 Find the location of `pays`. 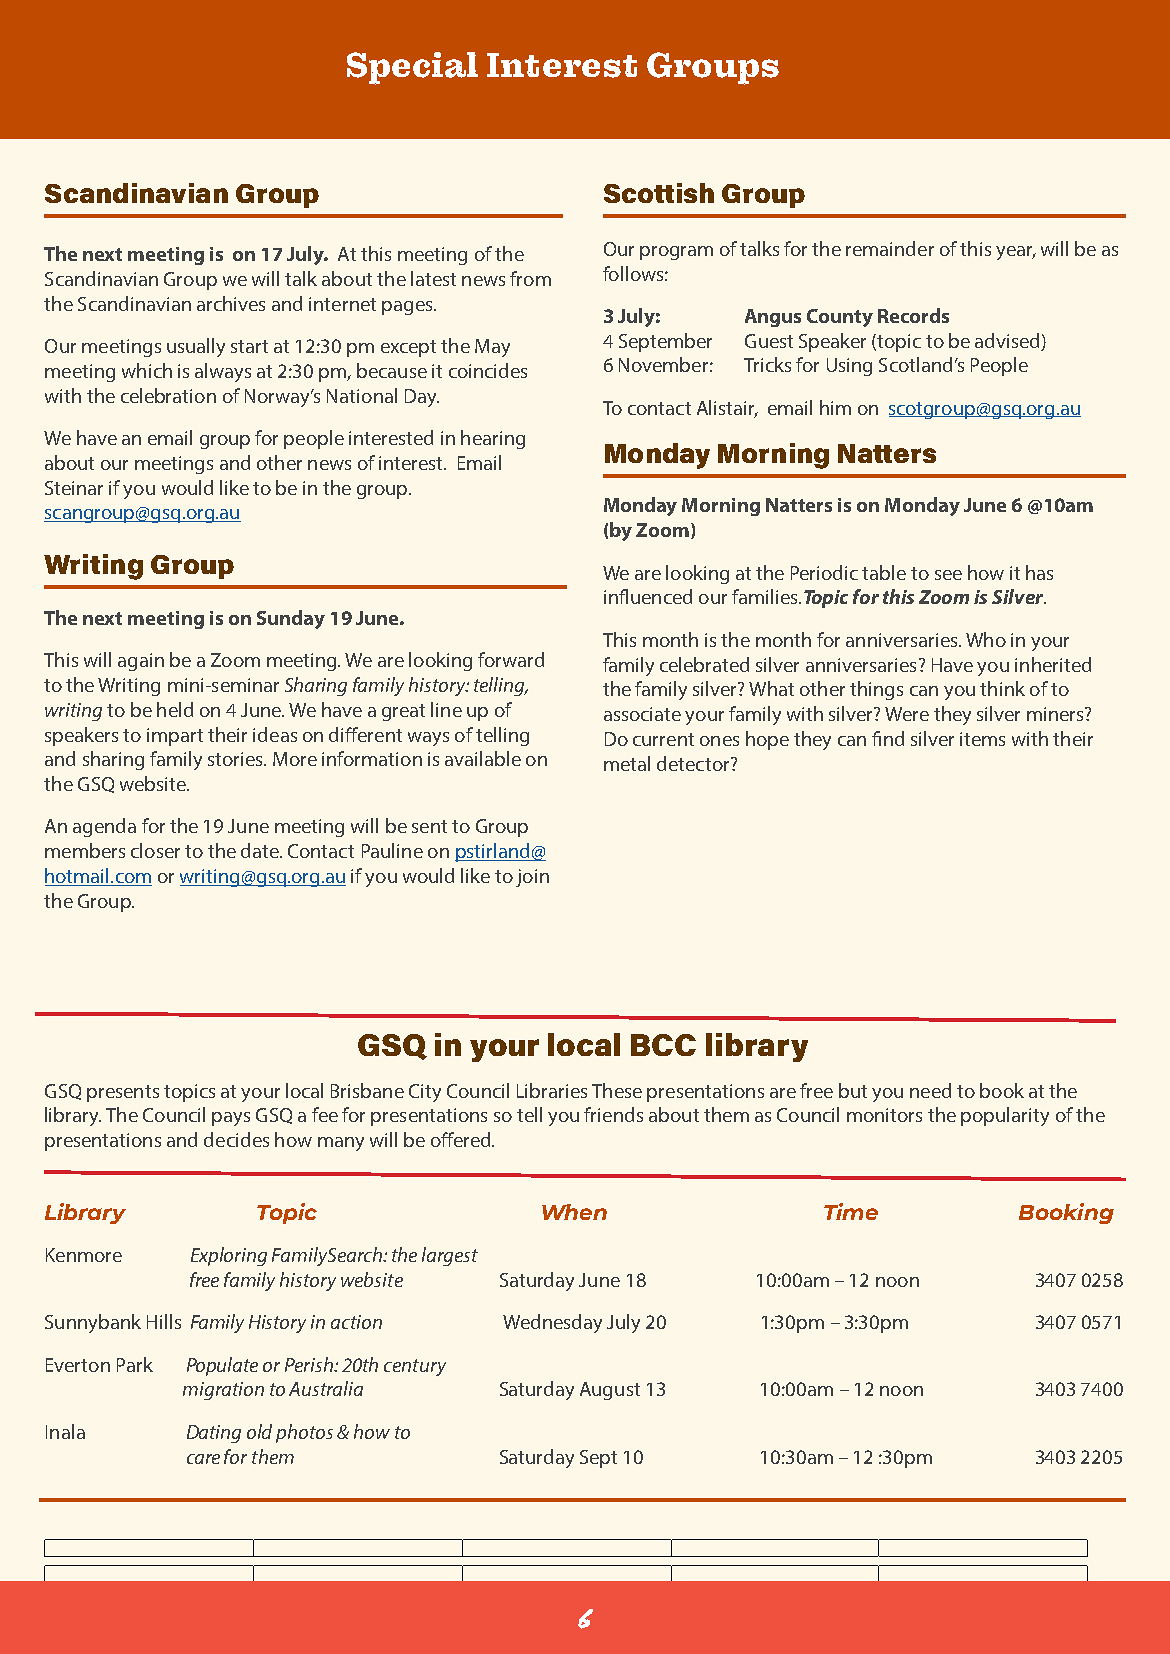

pays is located at coordinates (231, 1119).
